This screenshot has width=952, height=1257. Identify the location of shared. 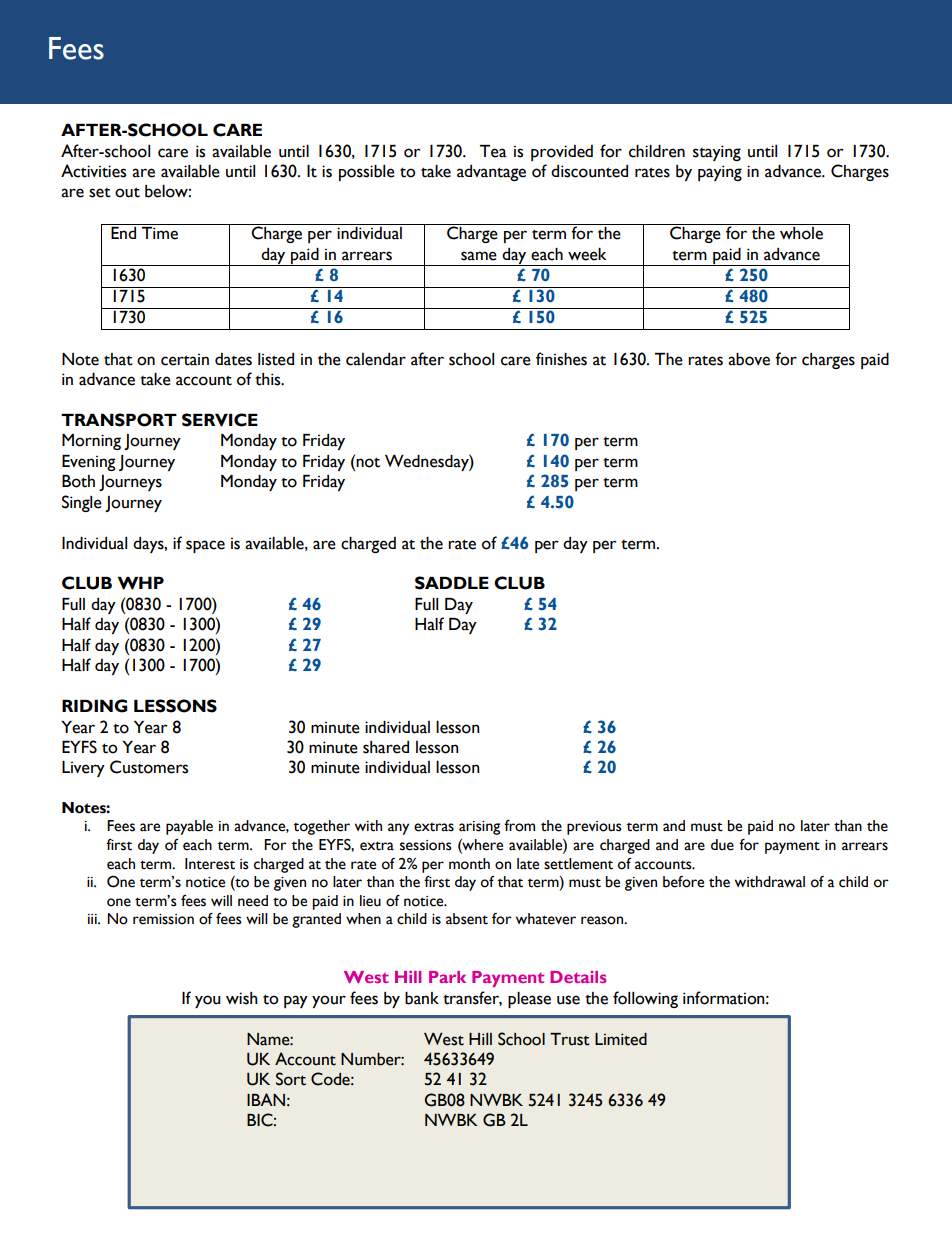
(386, 747).
